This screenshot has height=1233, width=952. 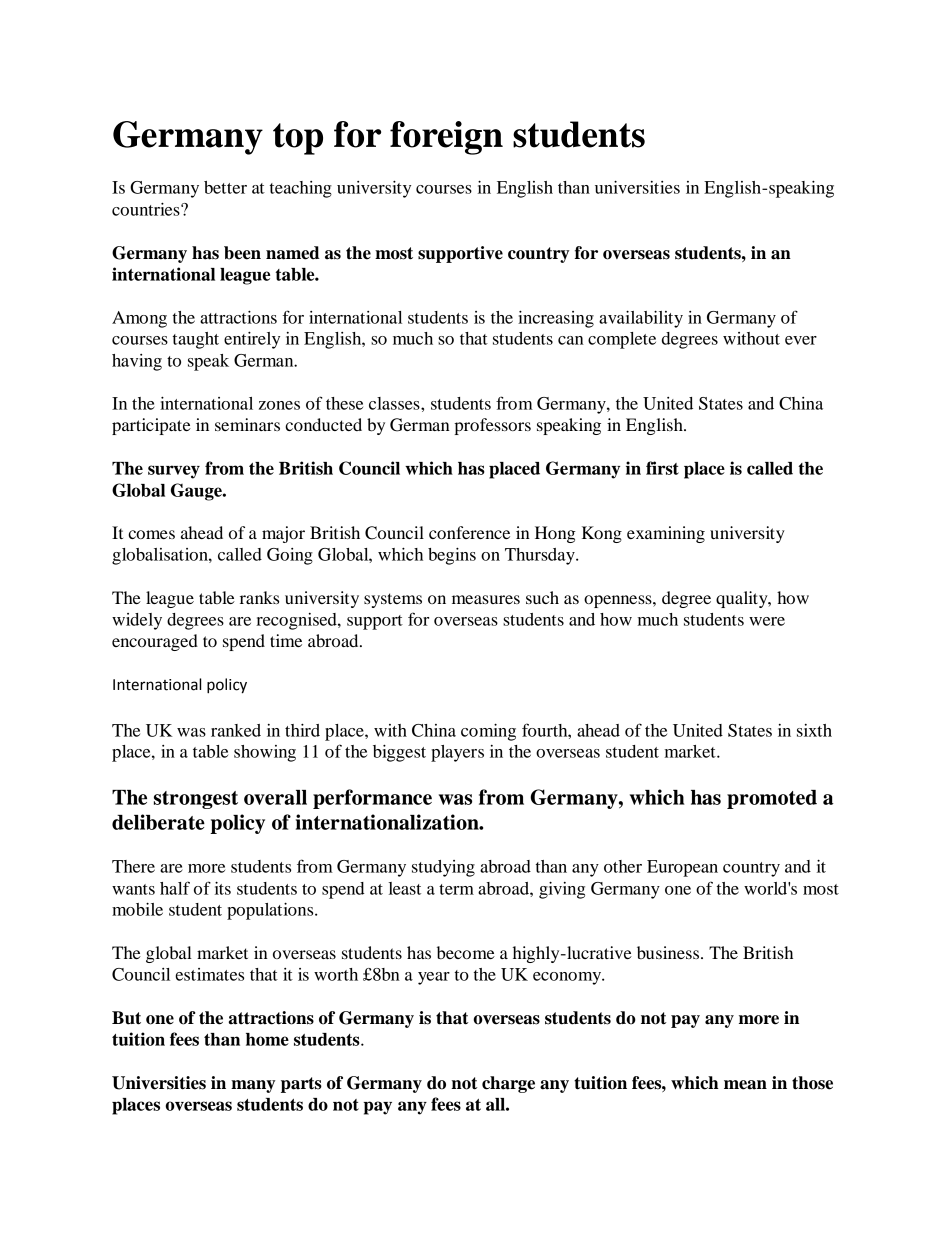 I want to click on professors, so click(x=492, y=426).
